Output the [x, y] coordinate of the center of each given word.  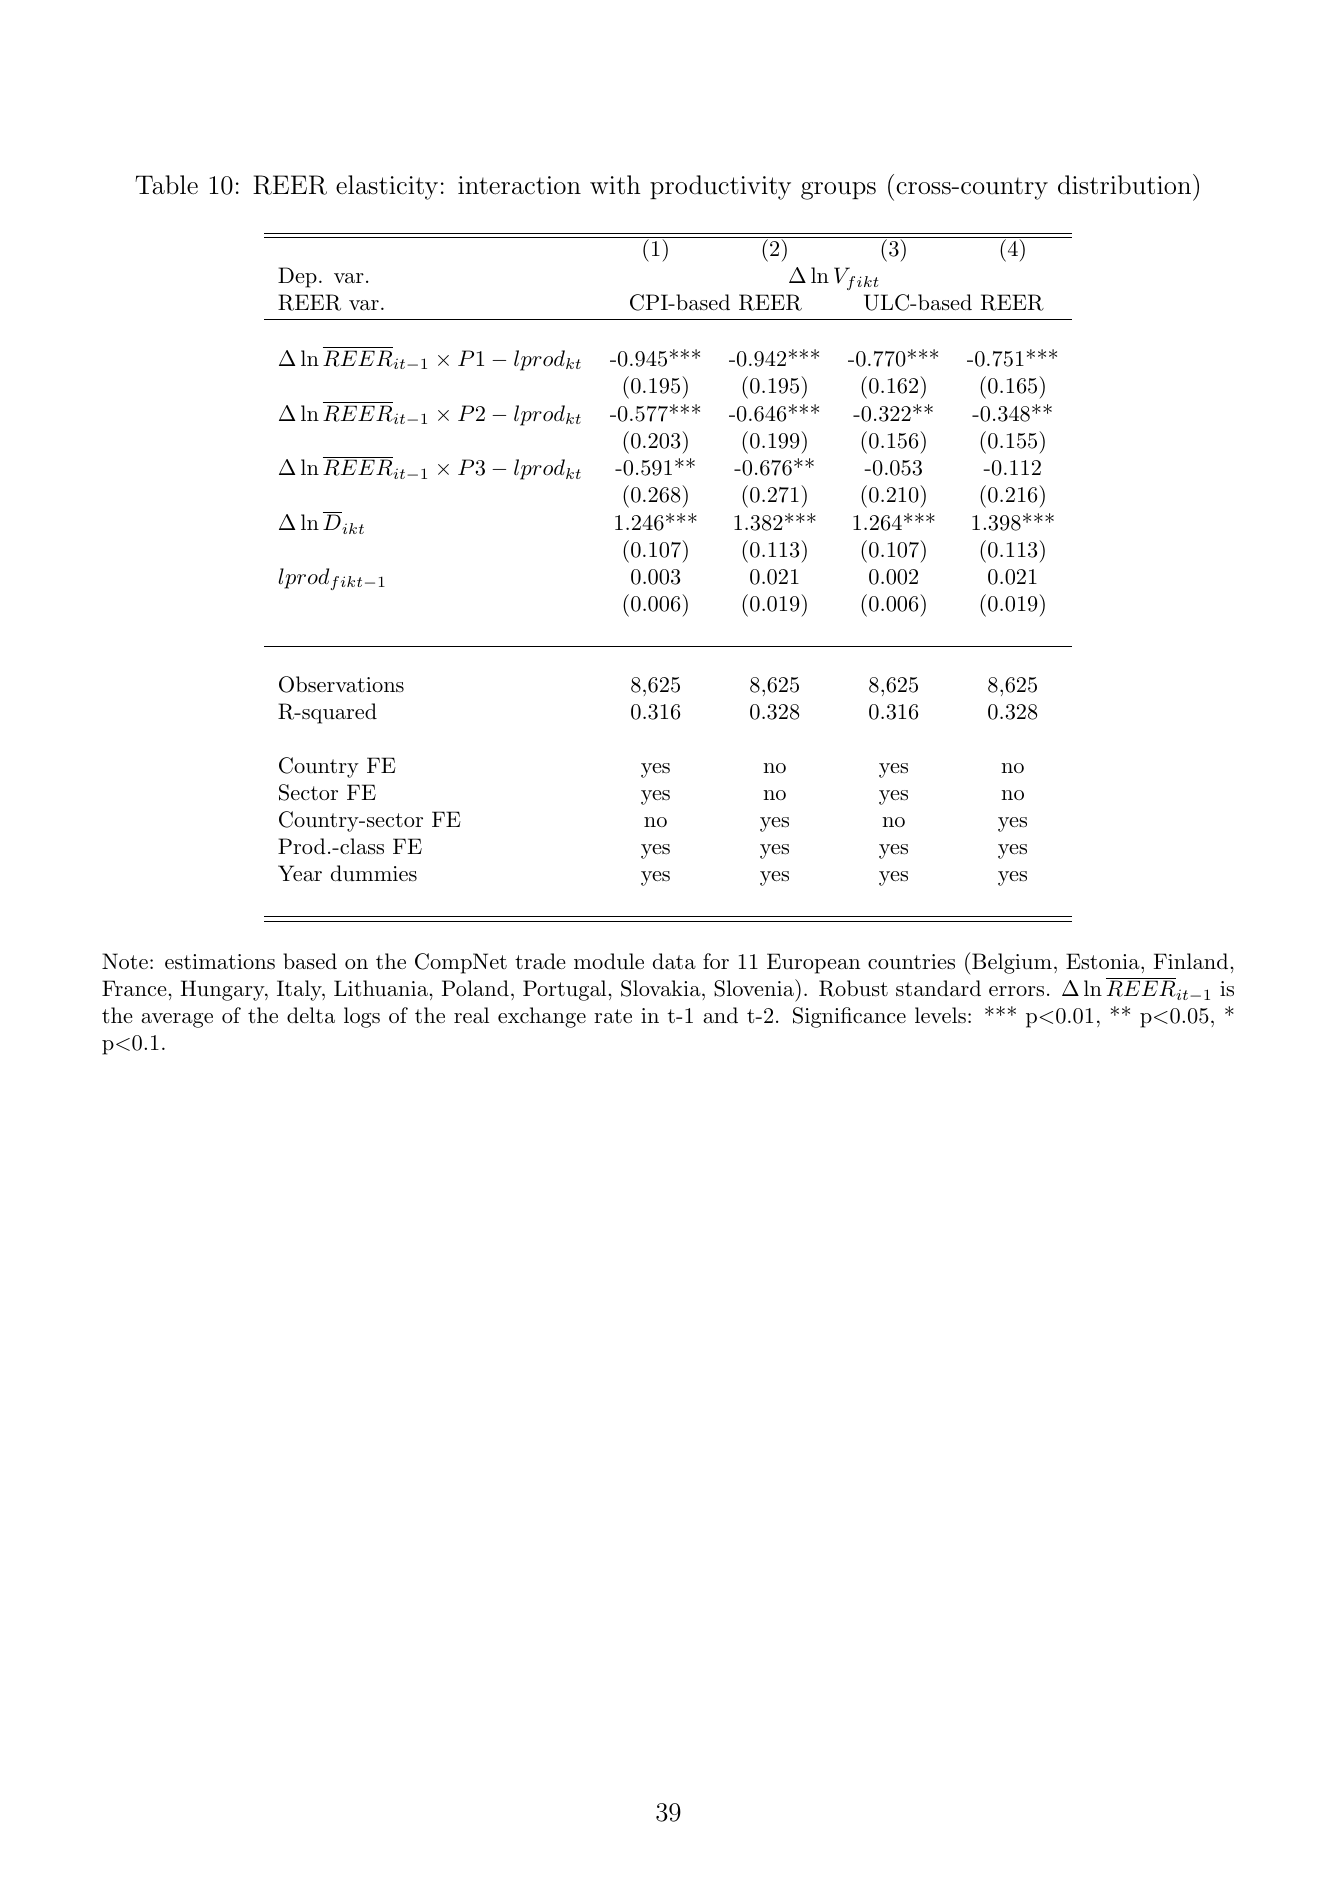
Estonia [1103, 961]
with [615, 185]
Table [166, 185]
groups [838, 191]
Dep [297, 277]
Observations [341, 684]
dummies [374, 873]
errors [1016, 991]
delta [311, 1015]
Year [300, 873]
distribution [1124, 185]
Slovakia [661, 988]
